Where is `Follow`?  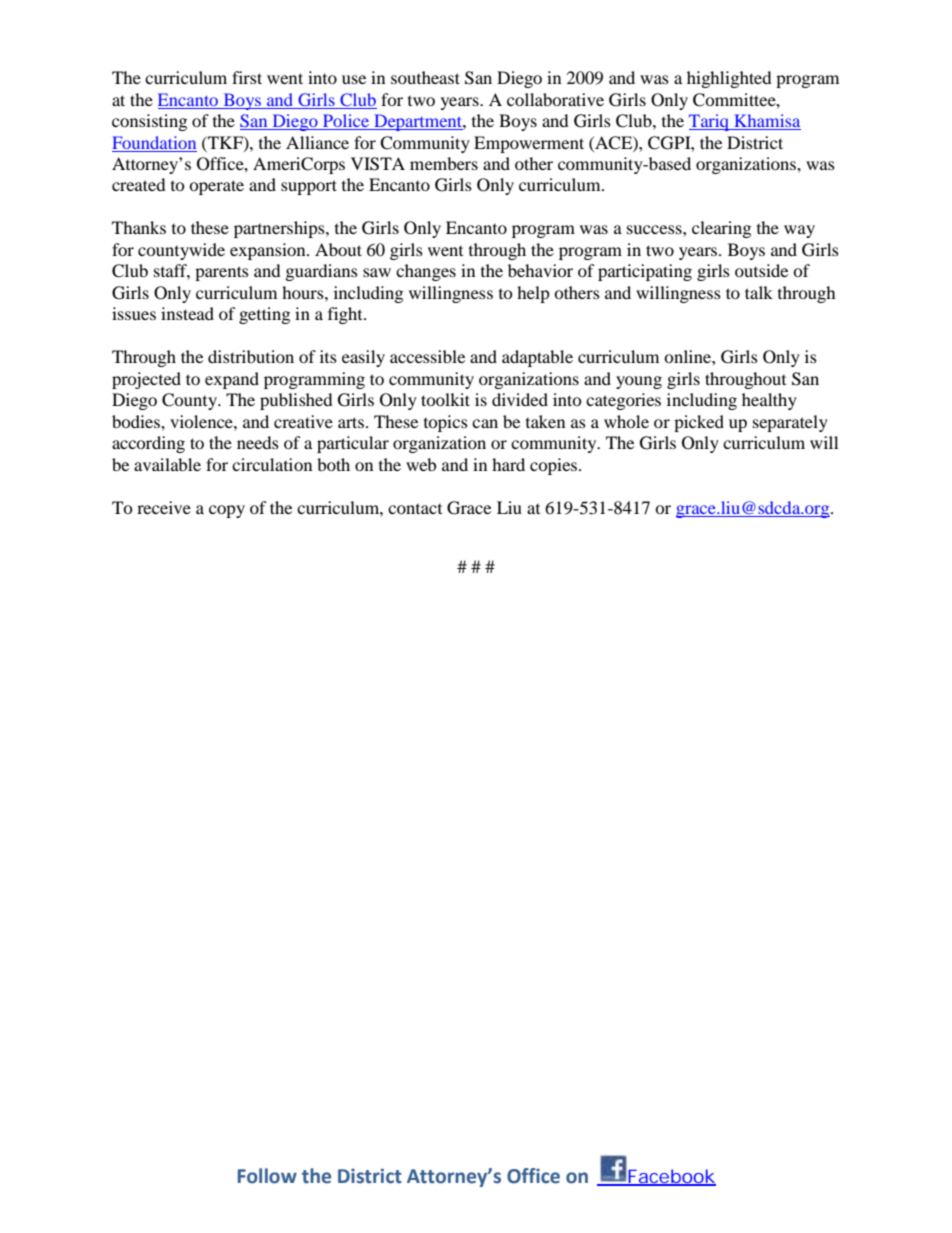 Follow is located at coordinates (267, 1176).
